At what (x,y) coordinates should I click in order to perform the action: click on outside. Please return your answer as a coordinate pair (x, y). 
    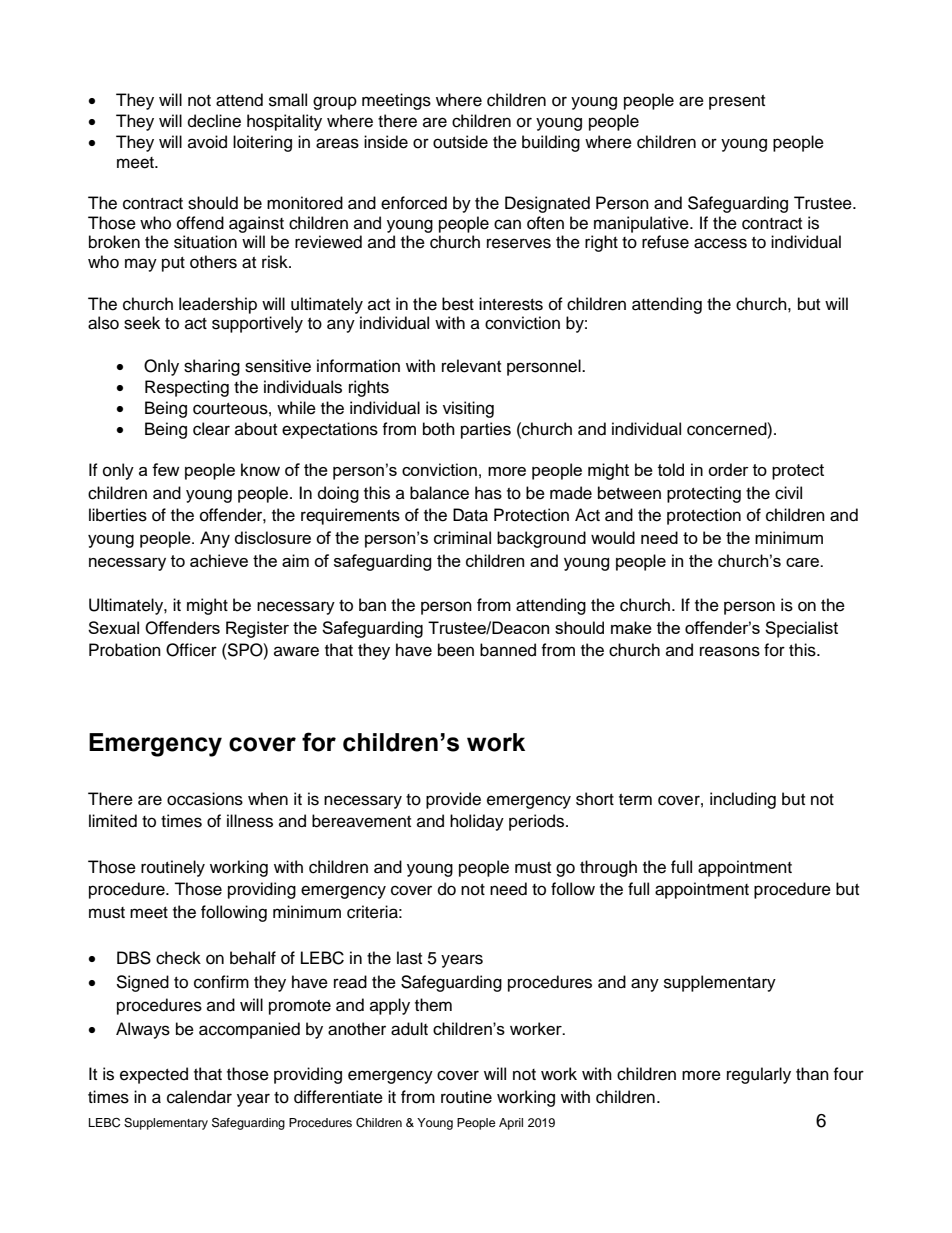
    Looking at the image, I should click on (460, 142).
